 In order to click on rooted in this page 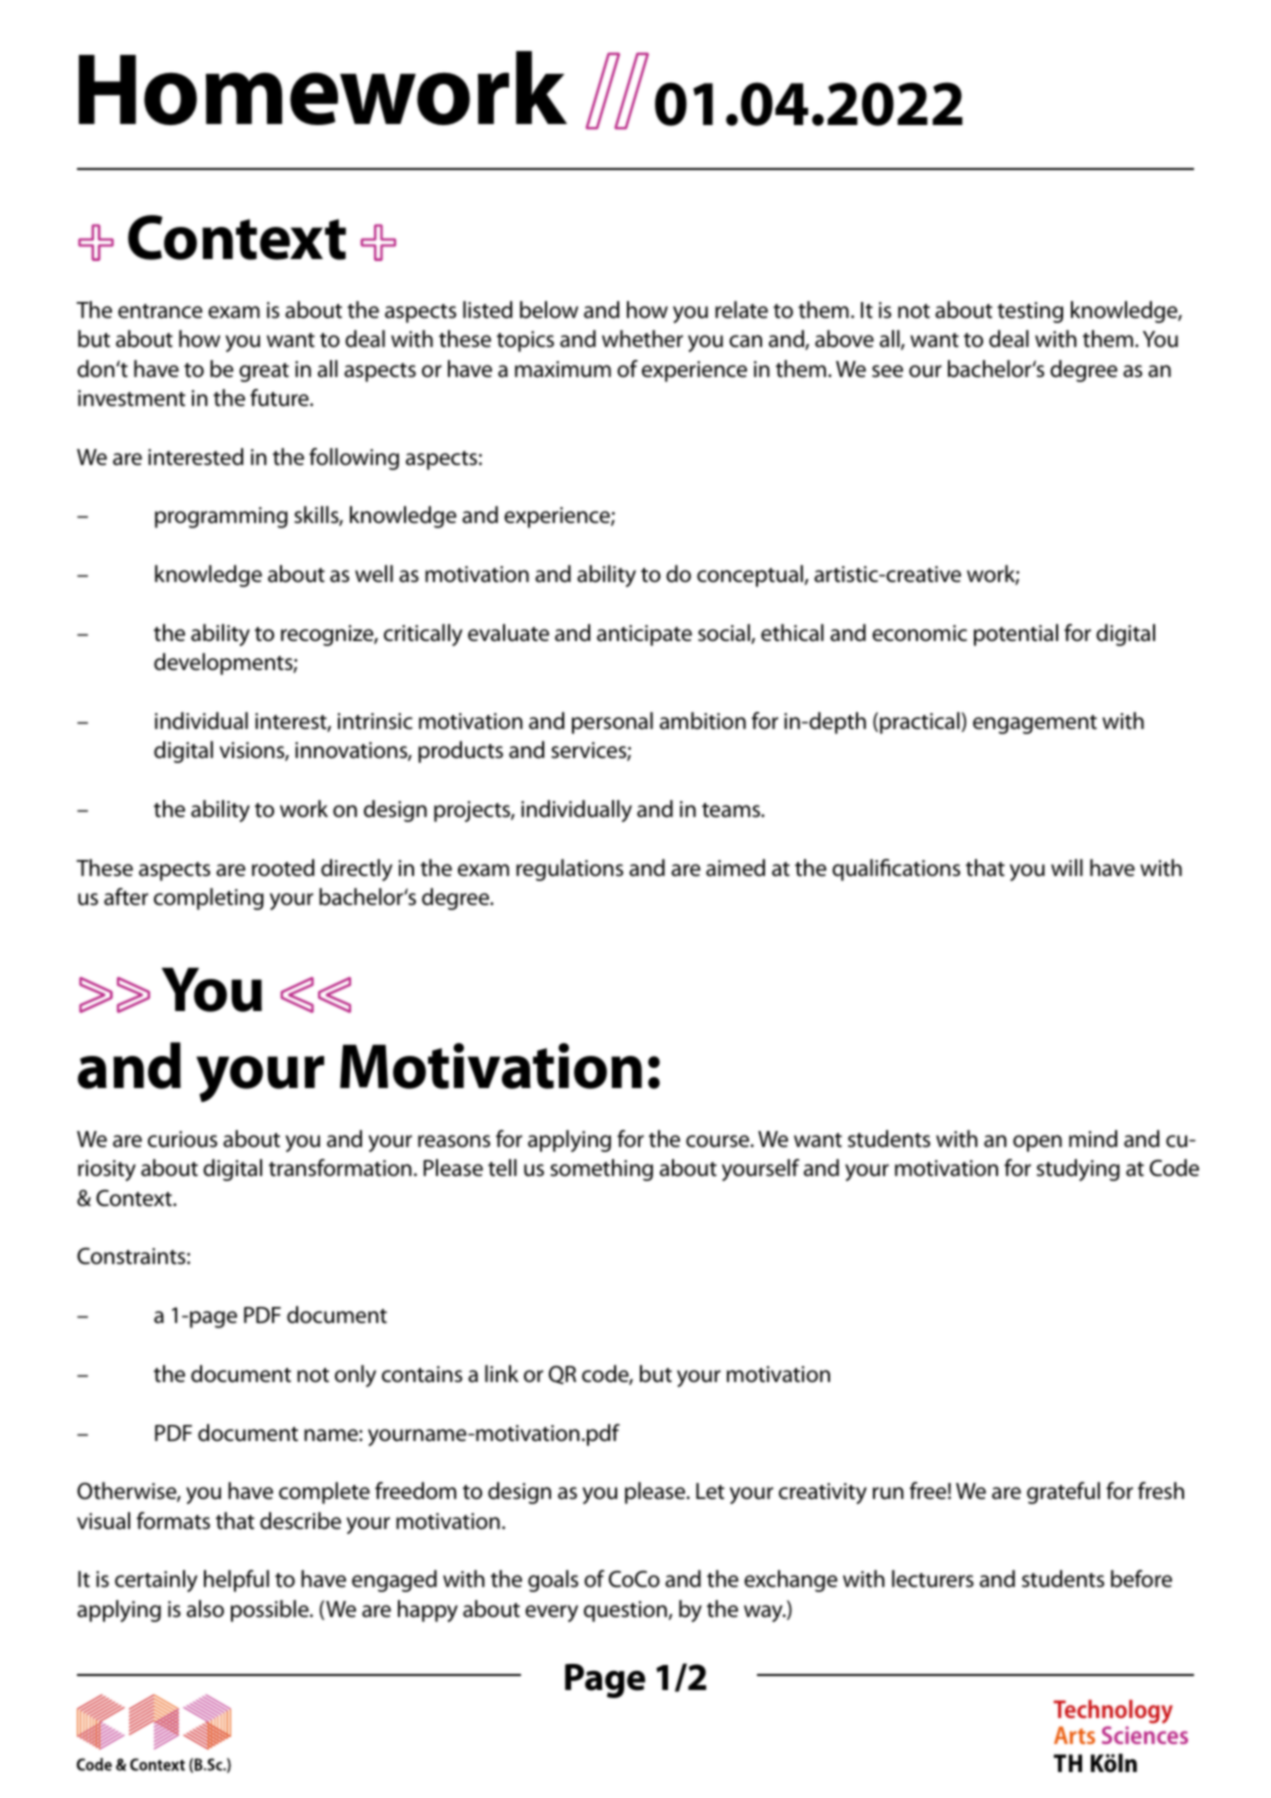, I will do `click(283, 868)`.
